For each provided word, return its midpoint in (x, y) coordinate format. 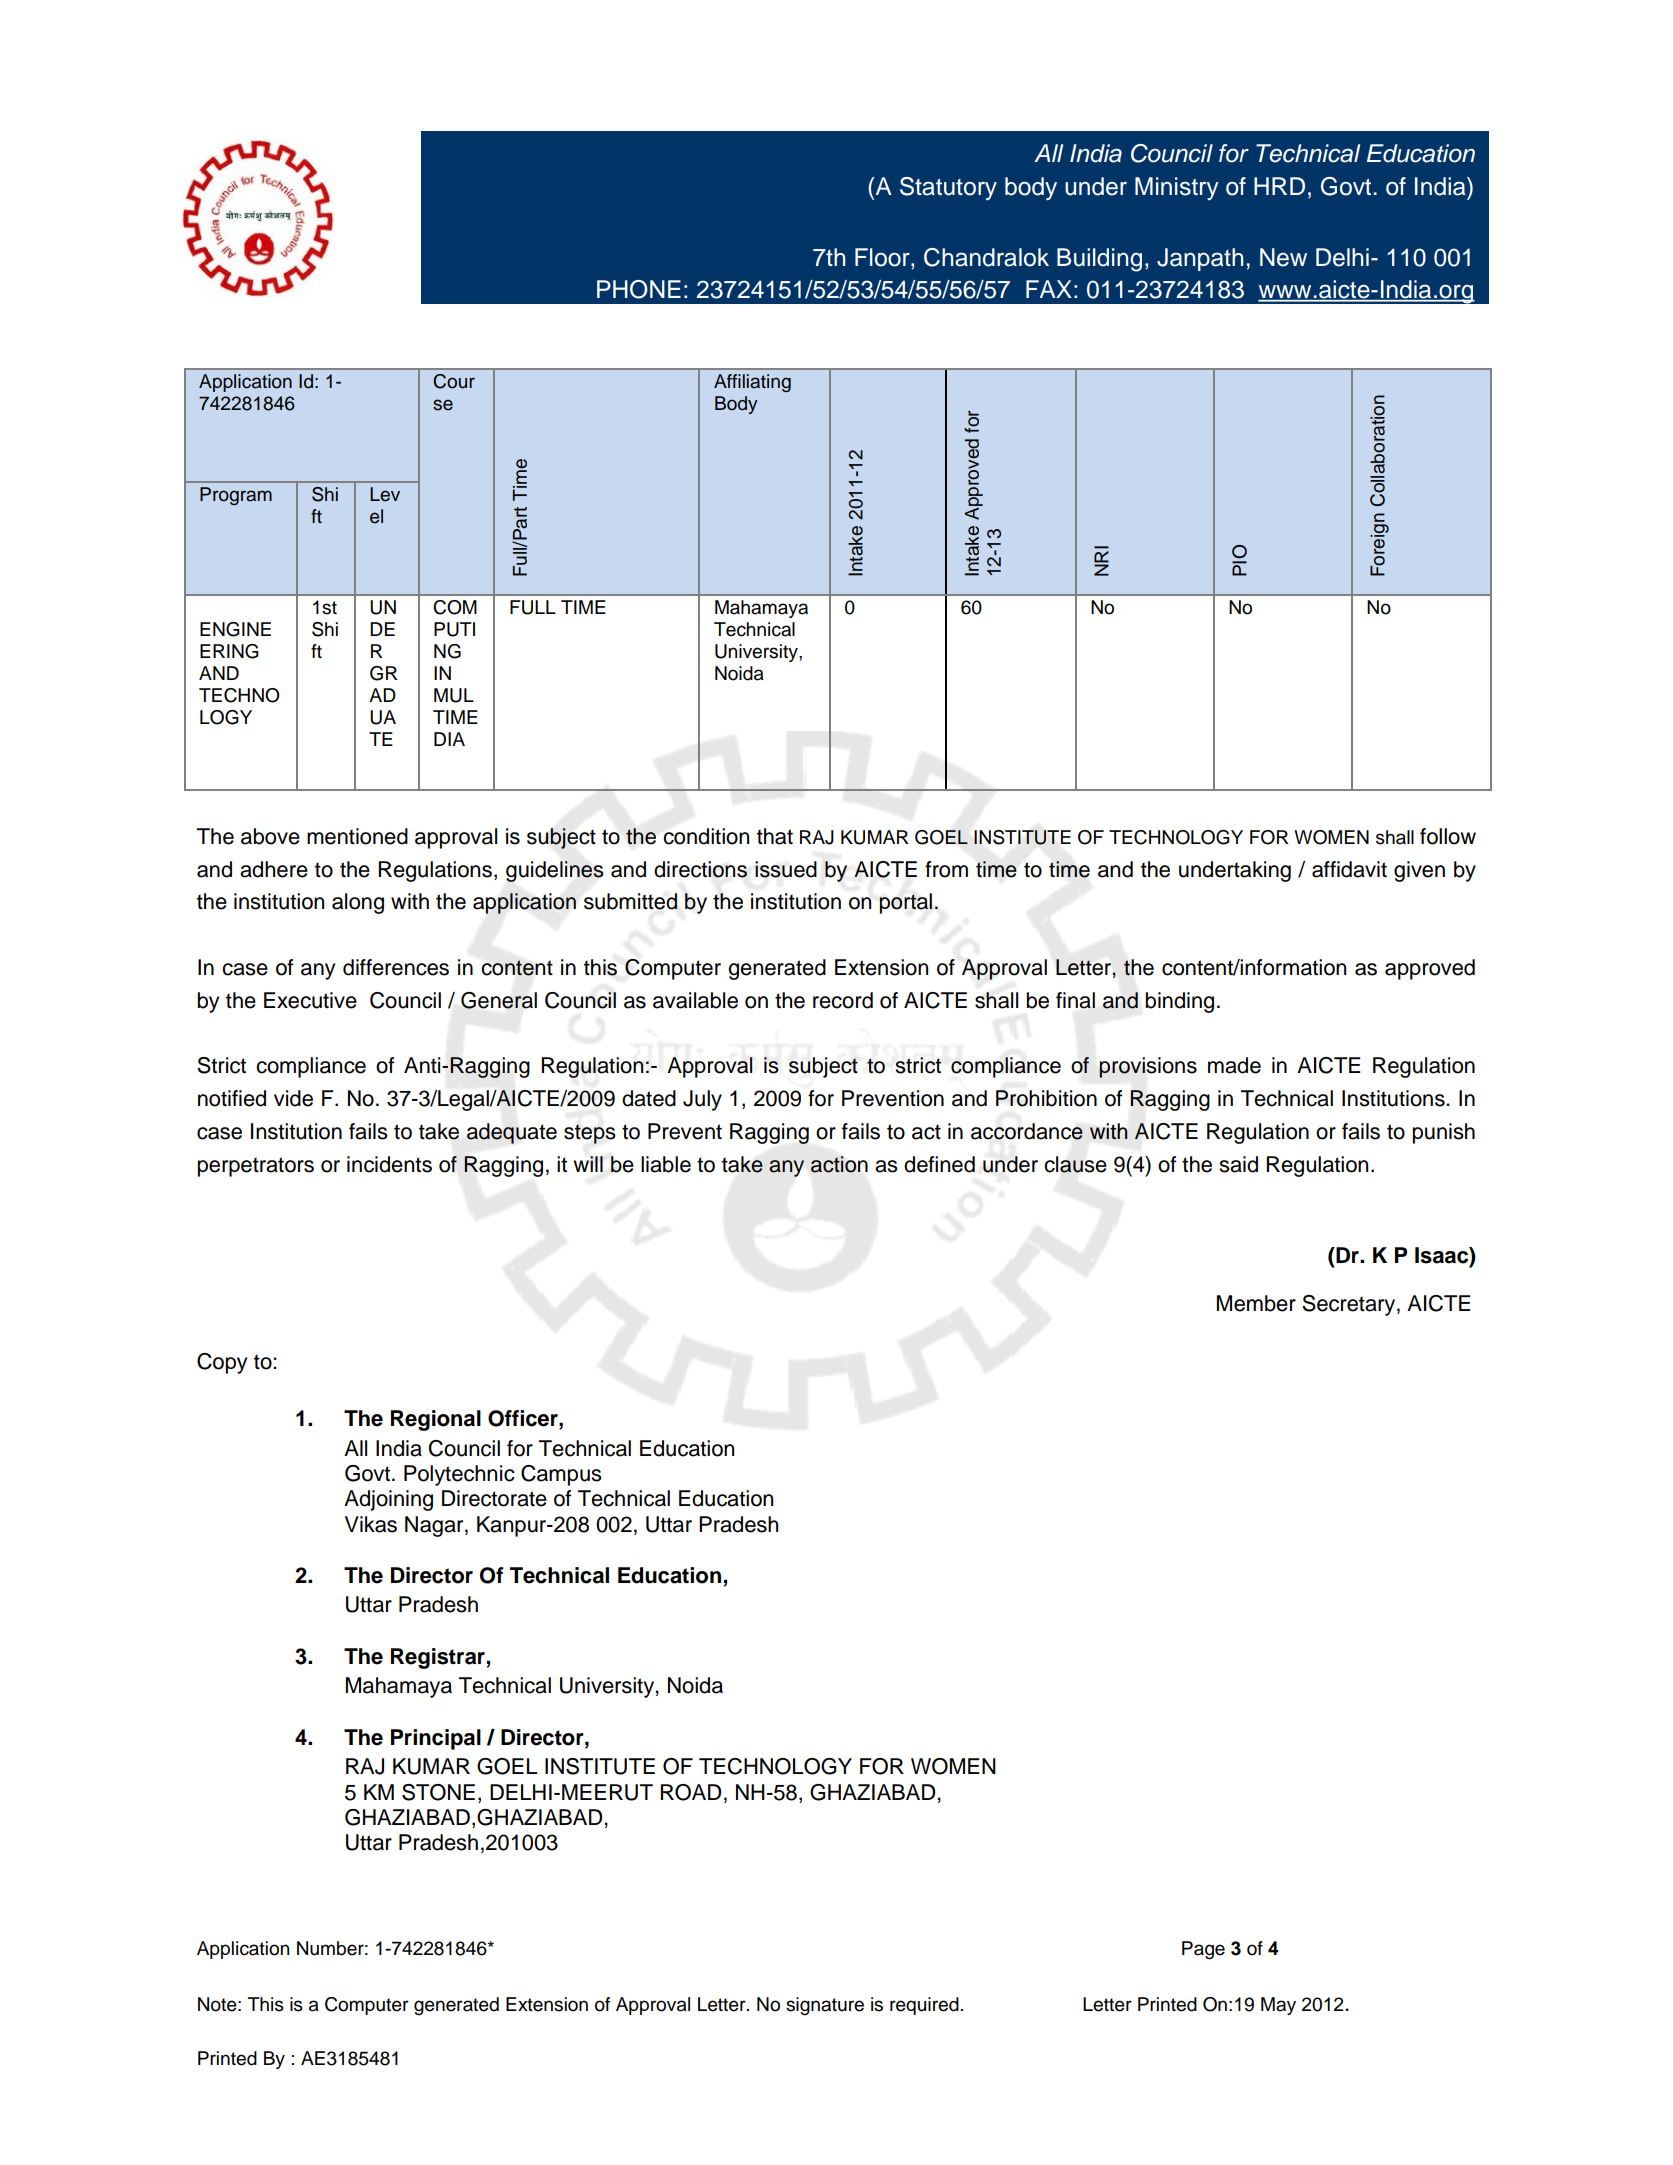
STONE (438, 1792)
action (839, 1164)
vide (293, 1098)
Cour (454, 381)
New (1283, 257)
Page (1203, 1950)
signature (825, 2006)
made (1234, 1065)
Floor (883, 257)
